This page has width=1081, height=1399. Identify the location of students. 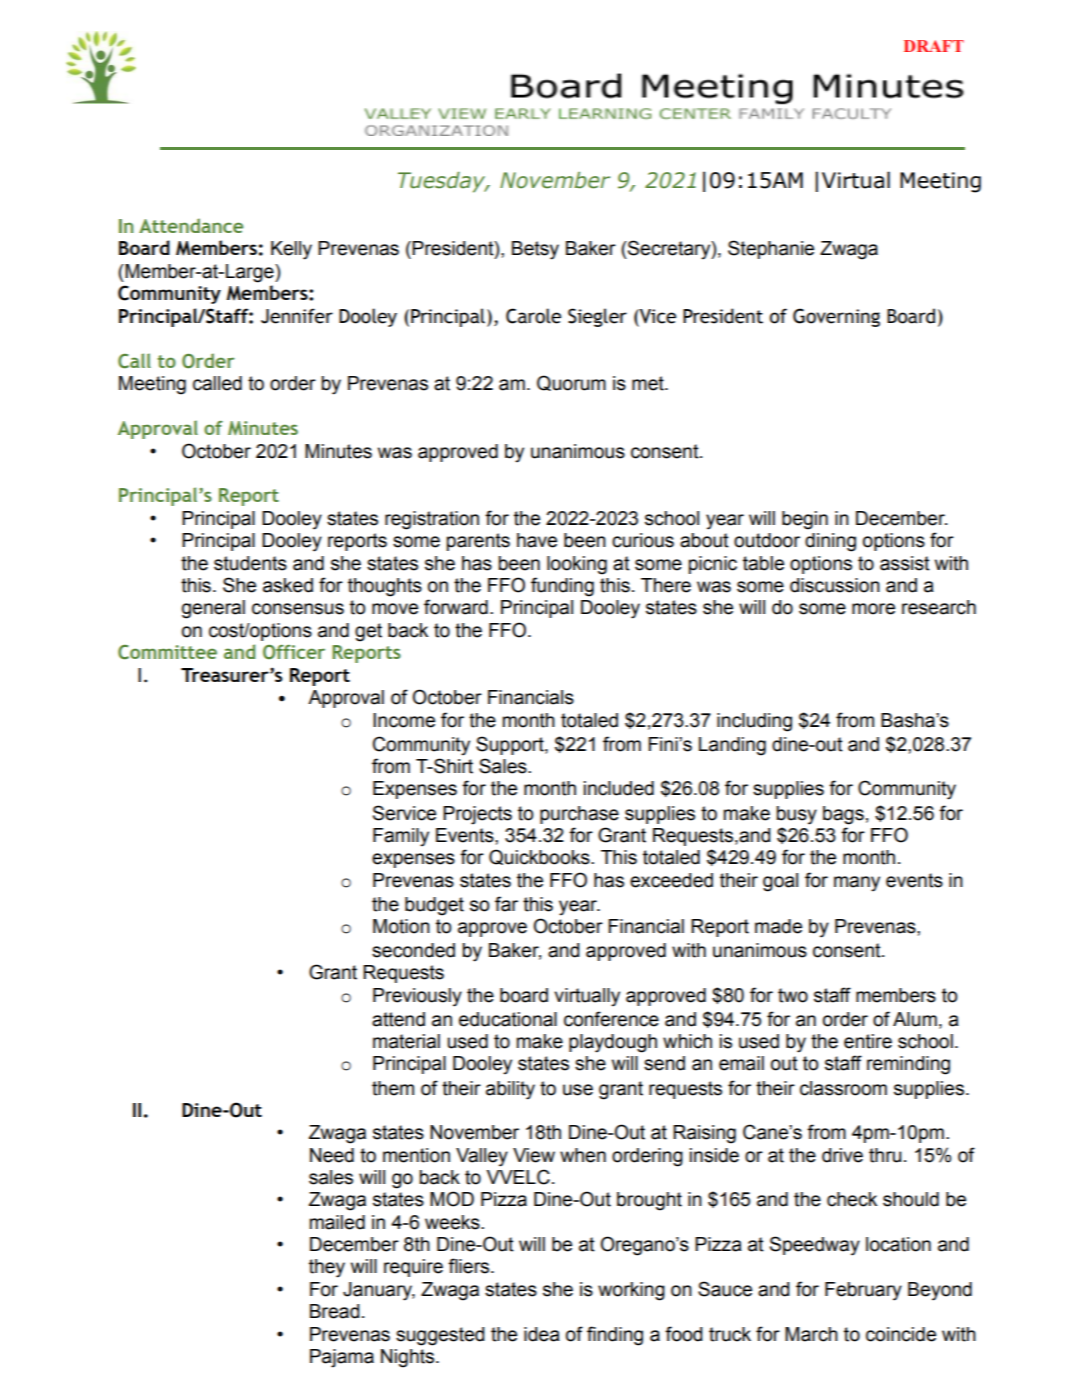
(250, 563).
